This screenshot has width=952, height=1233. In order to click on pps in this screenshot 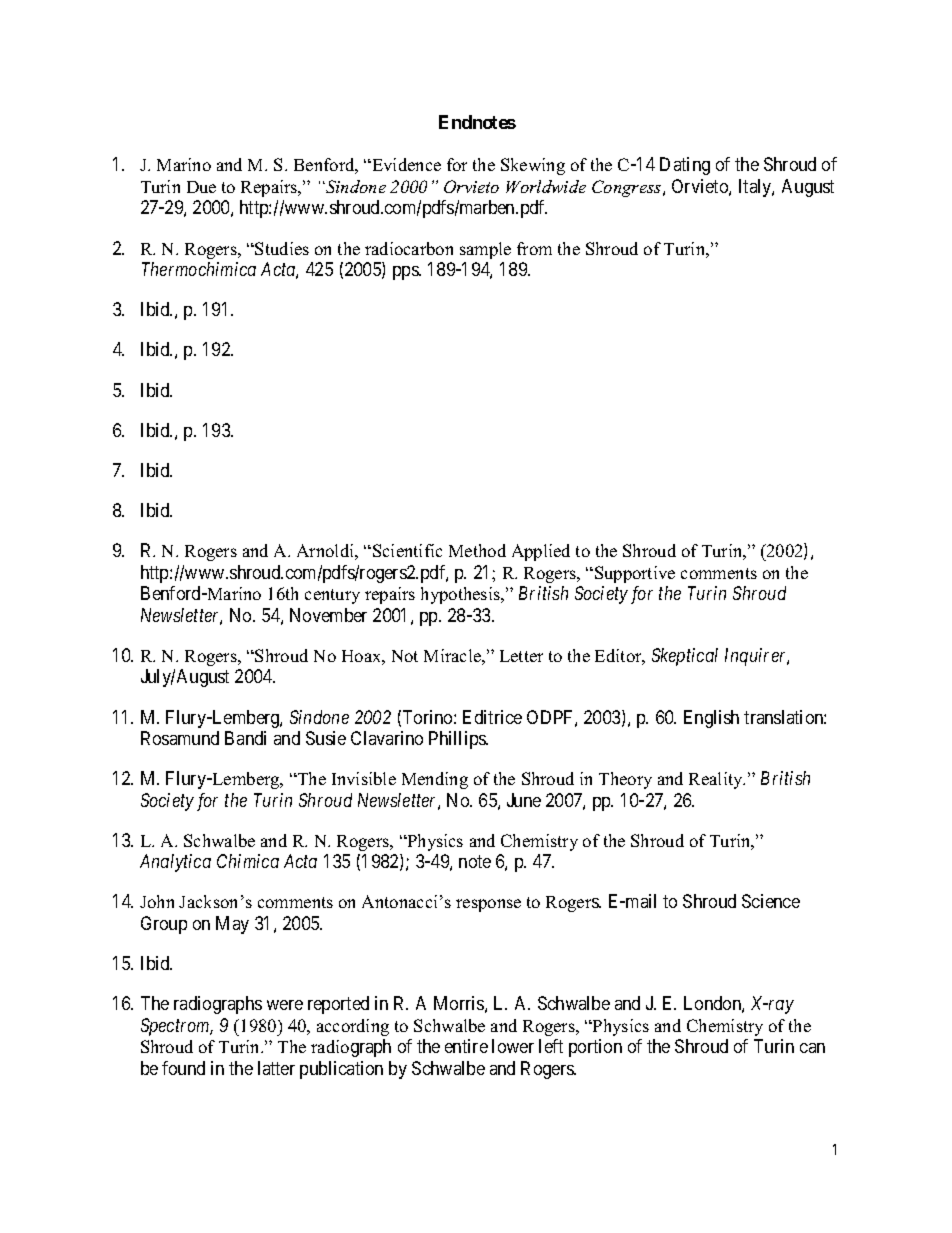, I will do `click(406, 273)`.
